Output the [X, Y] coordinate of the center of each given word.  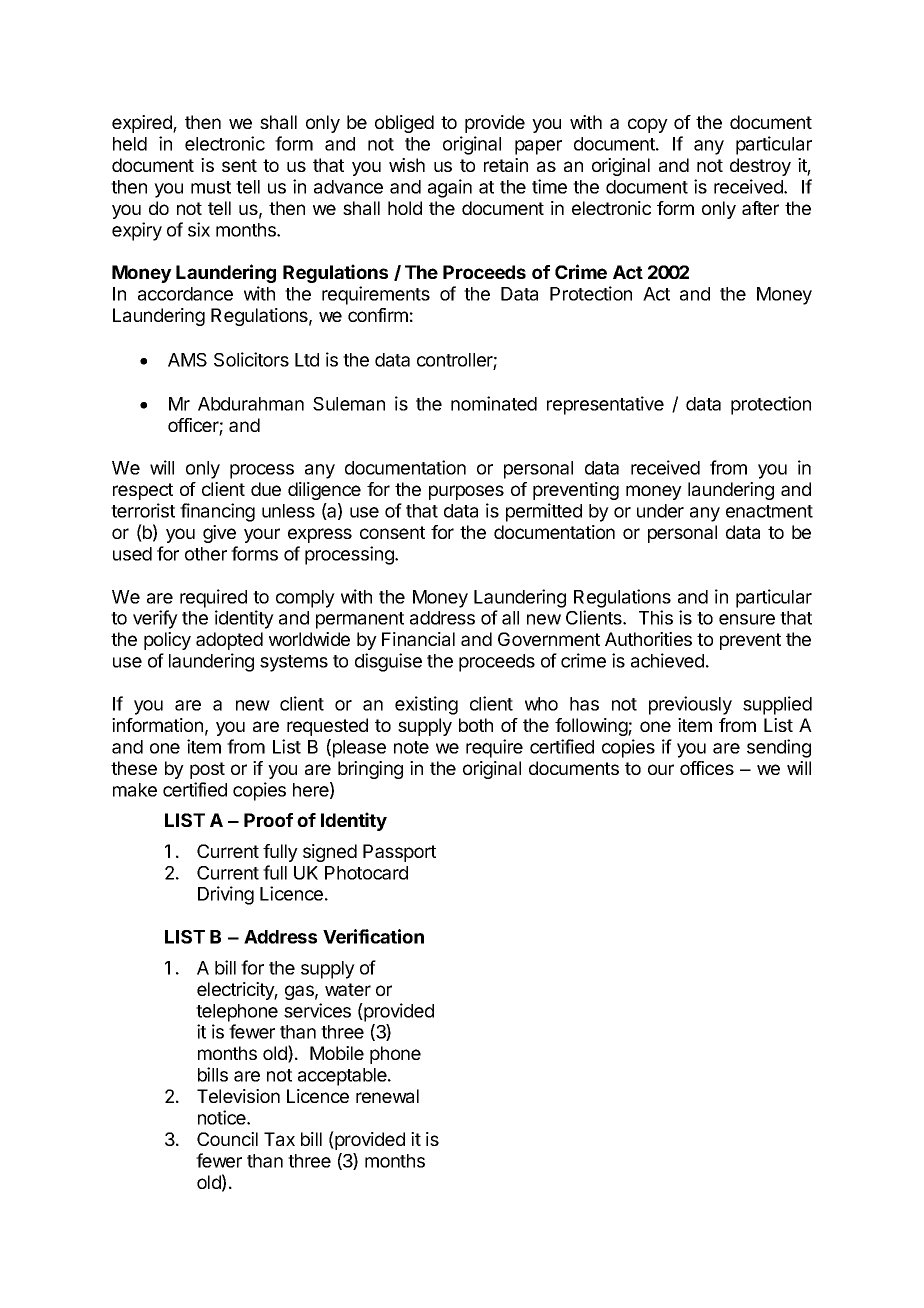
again [450, 188]
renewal [387, 1096]
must [211, 187]
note [411, 747]
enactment [769, 511]
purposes [466, 492]
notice [223, 1117]
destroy [760, 167]
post [207, 770]
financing [217, 512]
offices [707, 768]
